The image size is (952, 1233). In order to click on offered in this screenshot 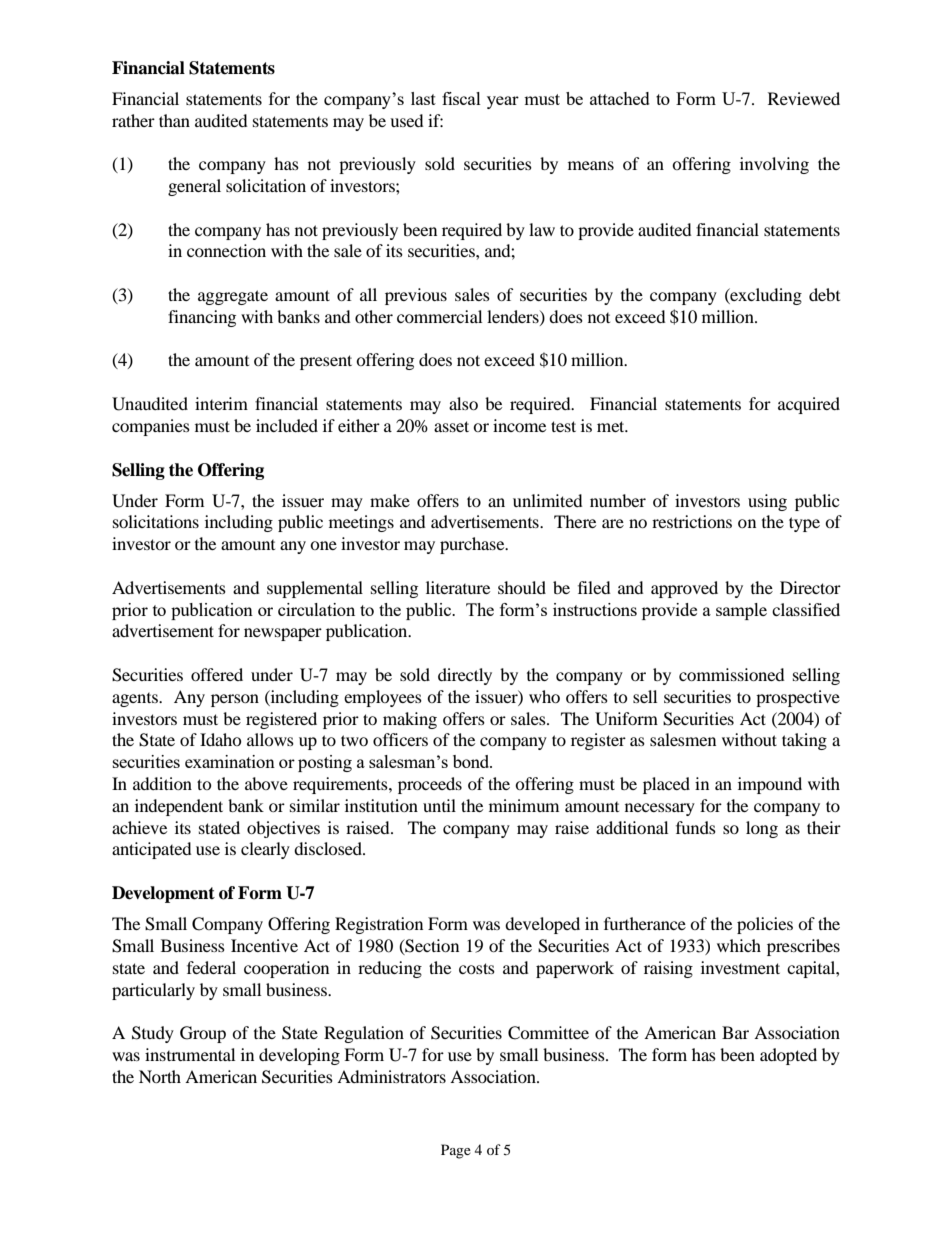, I will do `click(217, 674)`.
